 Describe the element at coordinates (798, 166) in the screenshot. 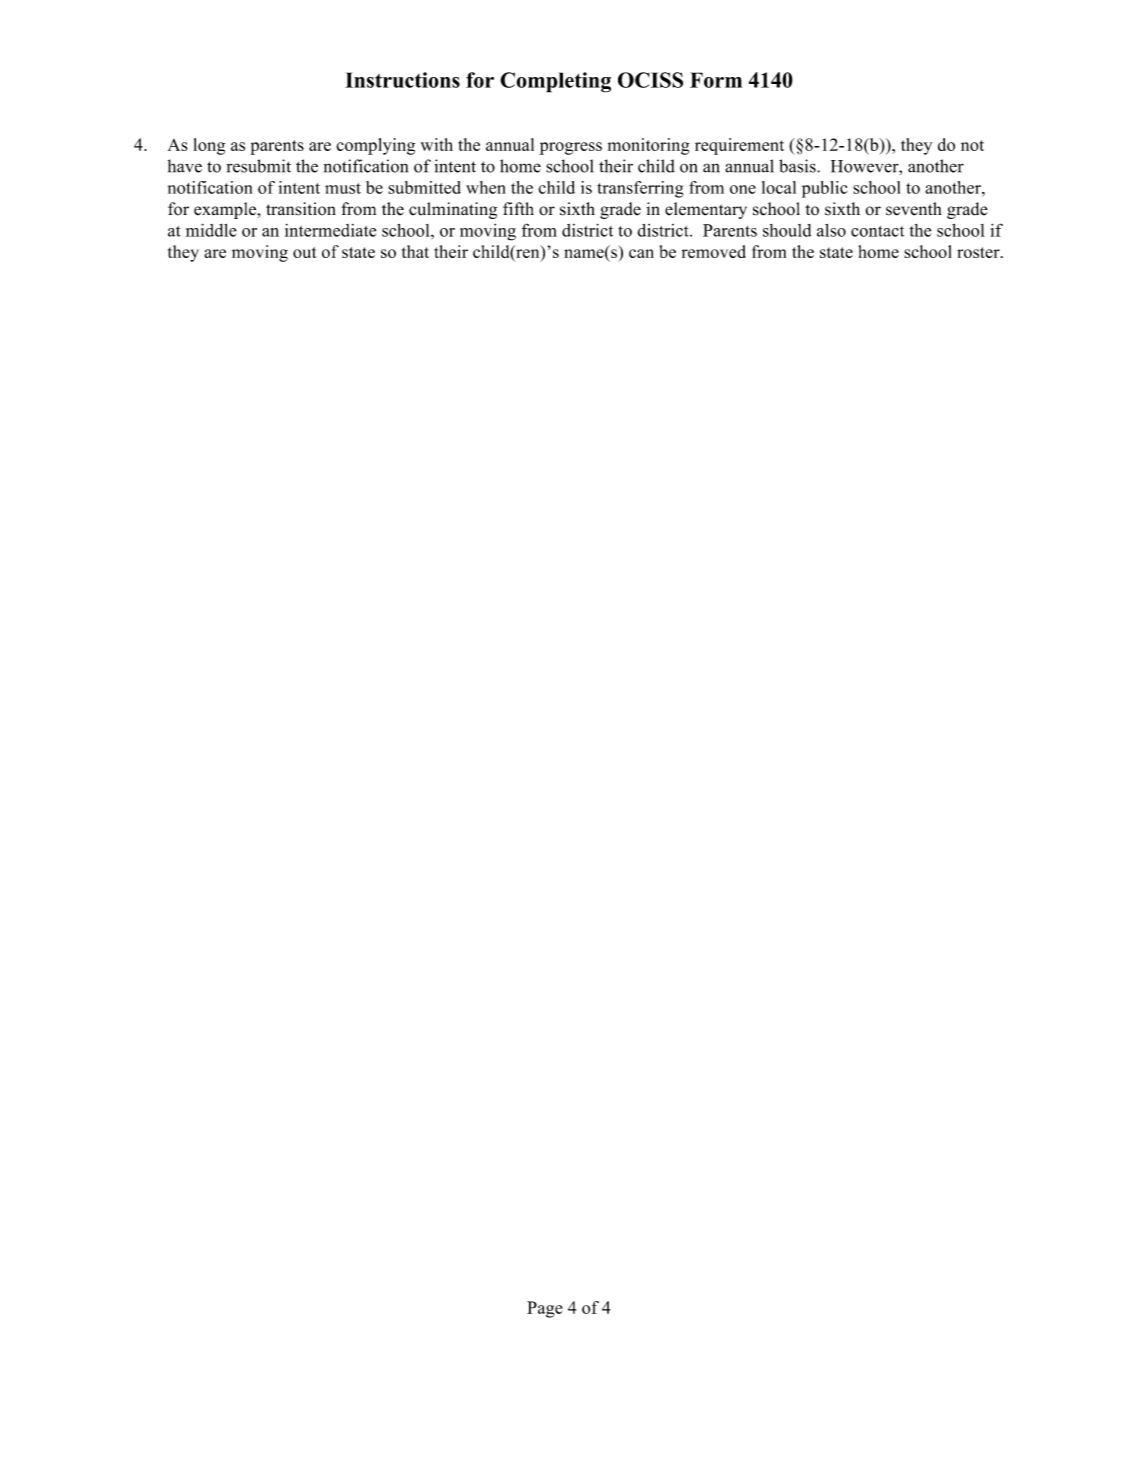

I see `basis` at that location.
